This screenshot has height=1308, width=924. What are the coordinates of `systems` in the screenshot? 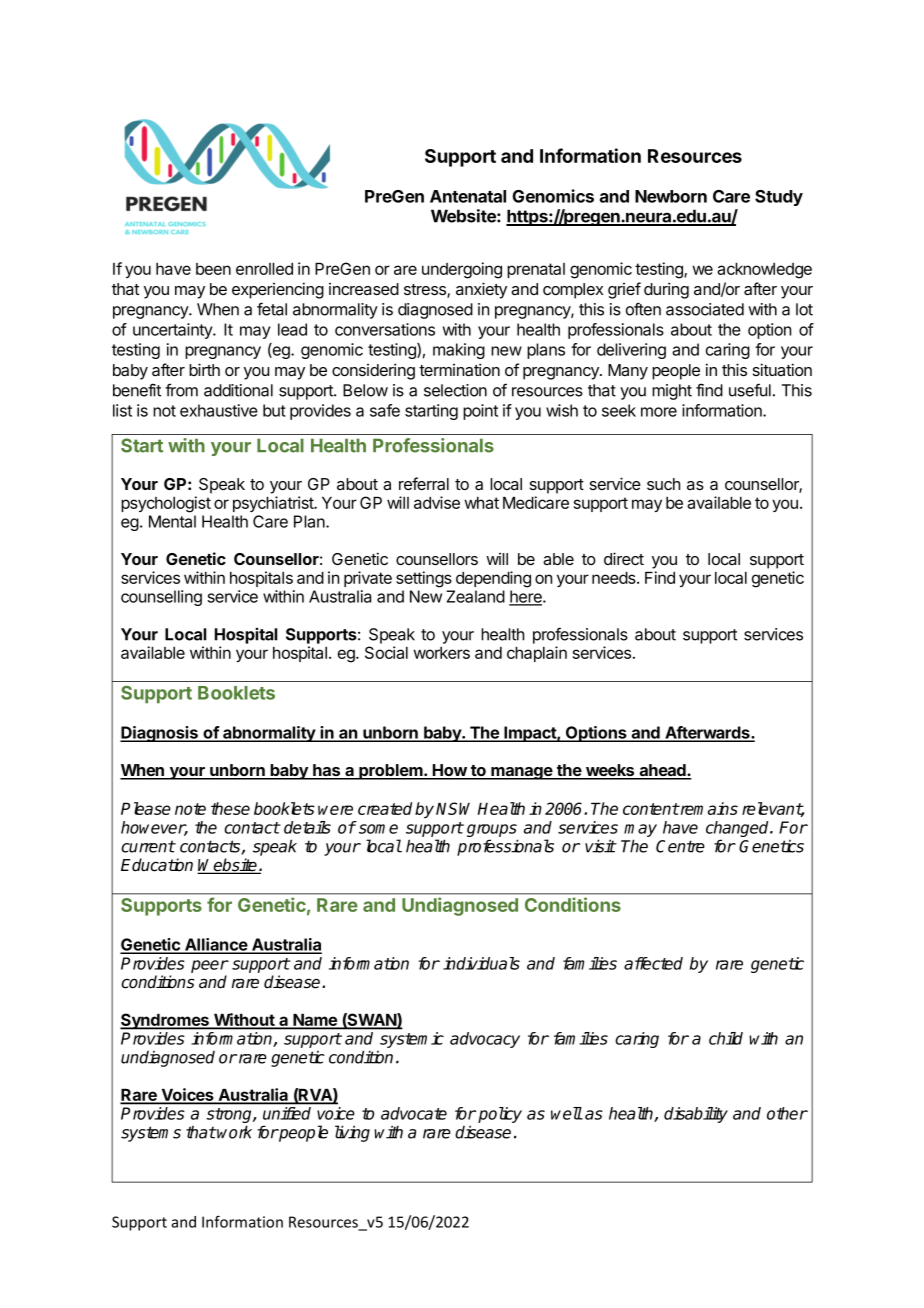 It's located at (151, 1134).
